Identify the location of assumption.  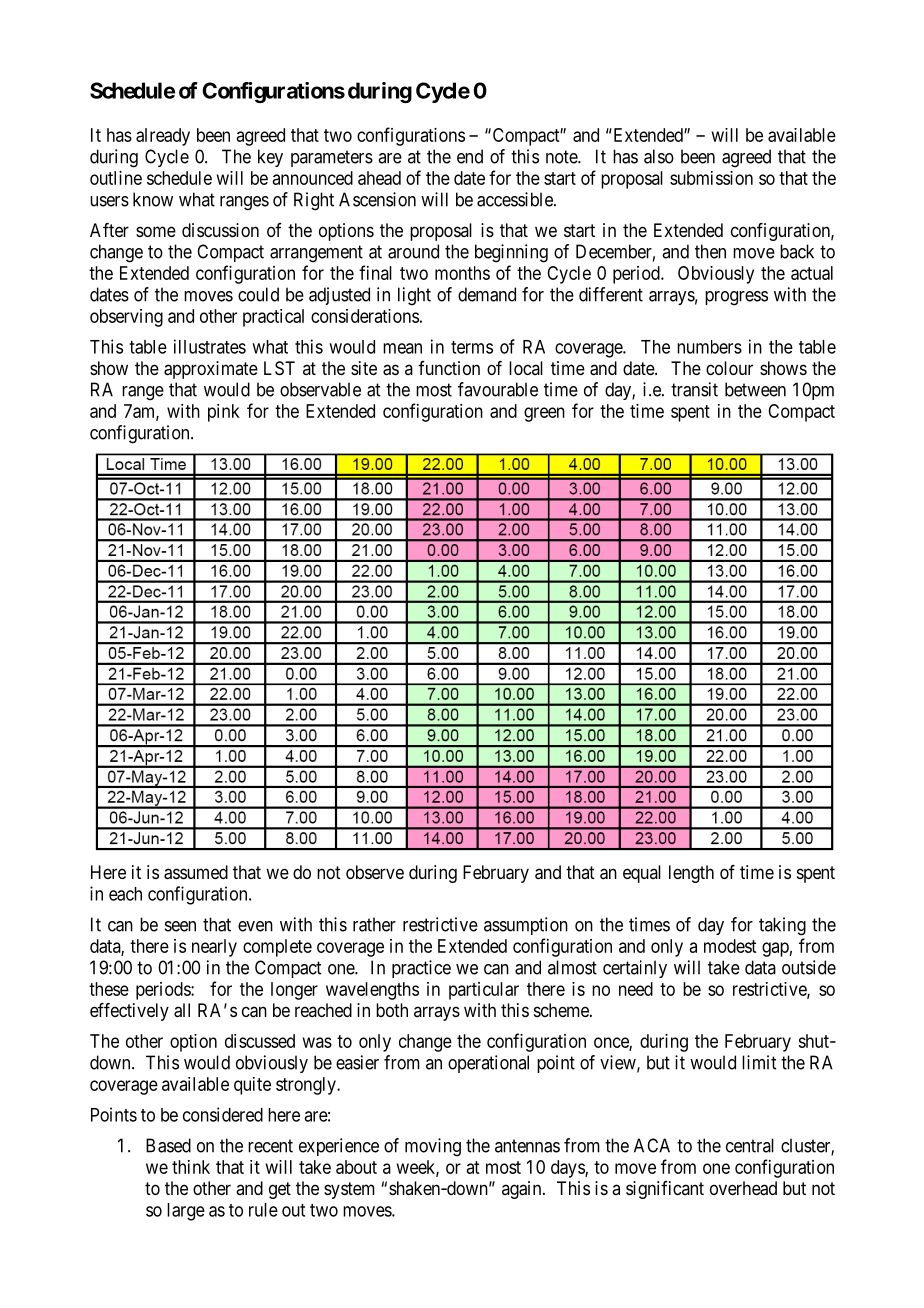
(526, 926).
